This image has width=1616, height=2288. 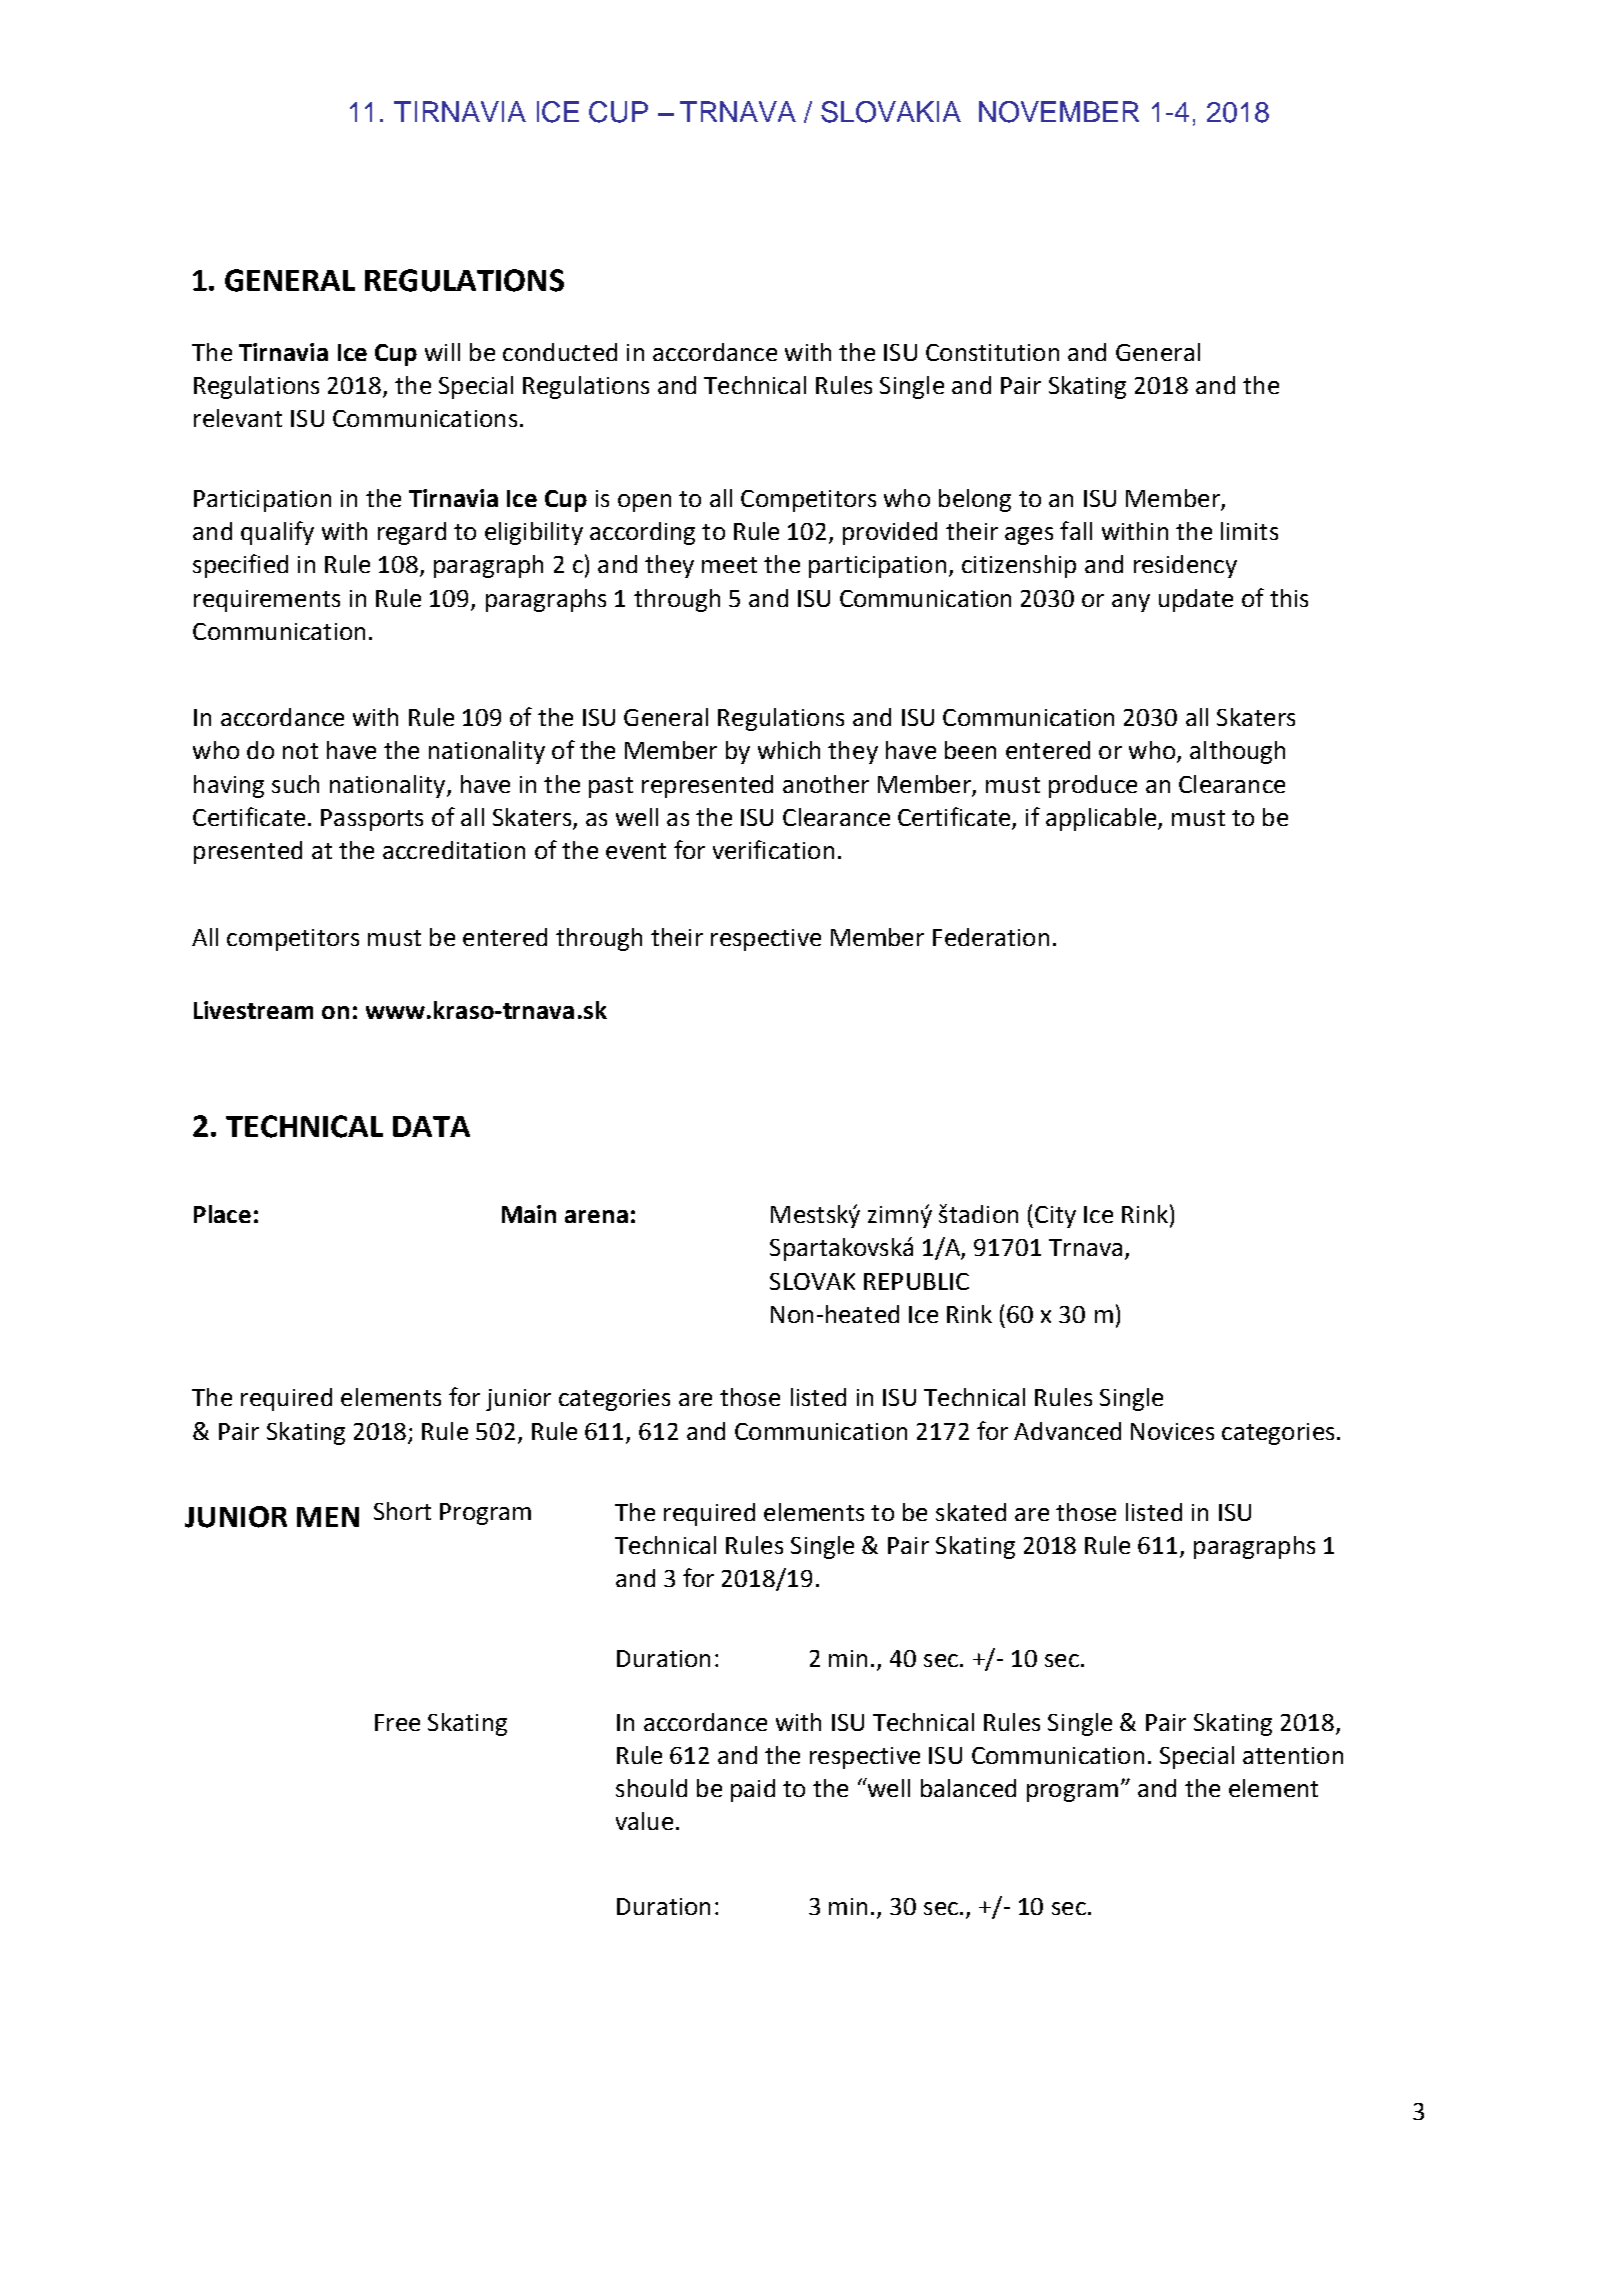 I want to click on Federation, so click(x=991, y=937).
